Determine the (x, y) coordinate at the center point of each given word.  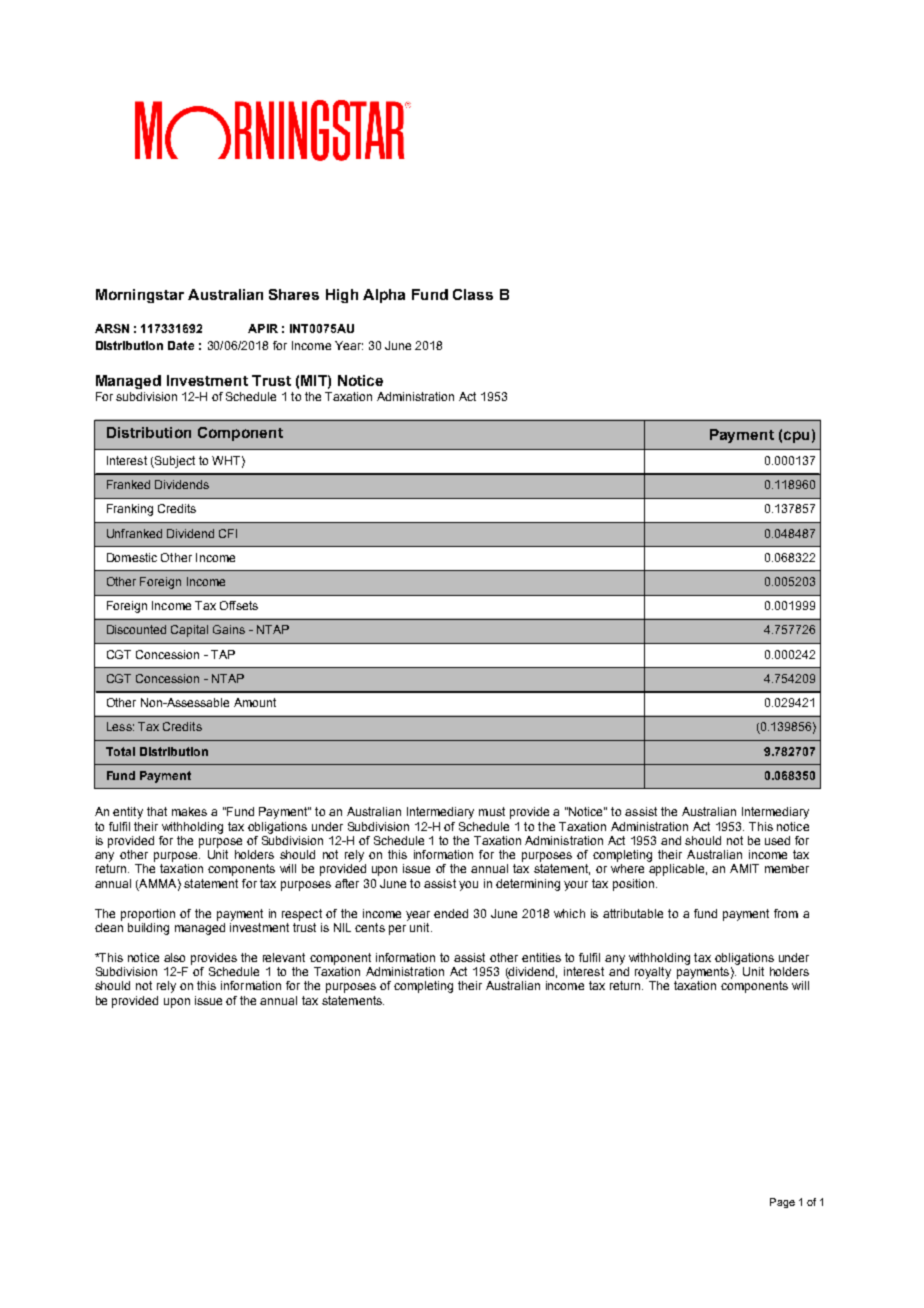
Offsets (239, 605)
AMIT (744, 868)
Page (782, 1203)
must (492, 811)
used (777, 840)
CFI (228, 533)
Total (120, 751)
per (397, 930)
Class (473, 294)
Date (181, 345)
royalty (653, 973)
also (174, 957)
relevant (284, 957)
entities (541, 957)
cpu (796, 437)
